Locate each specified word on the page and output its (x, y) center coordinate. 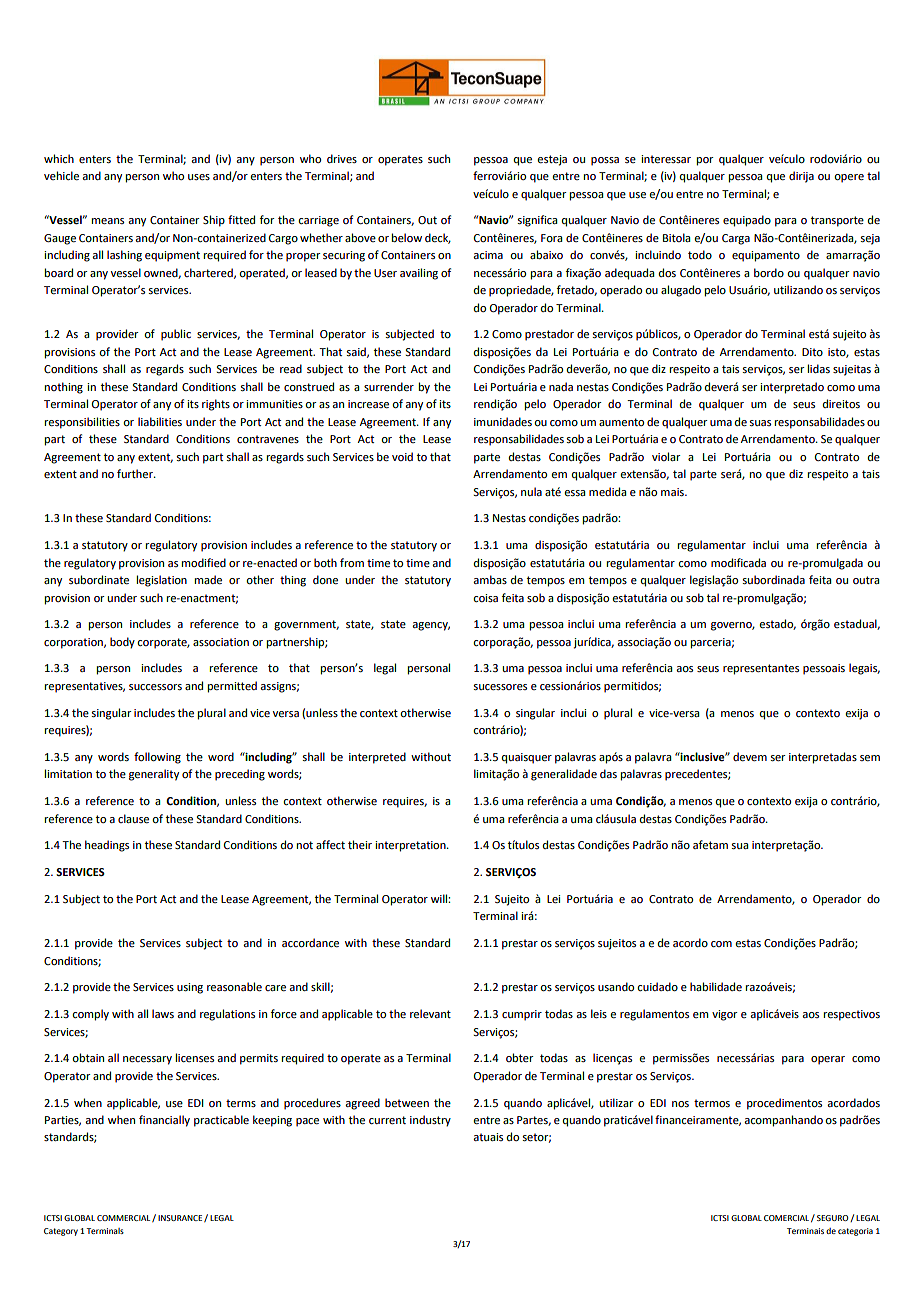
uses (199, 177)
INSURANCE (181, 1218)
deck (438, 238)
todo (700, 254)
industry (430, 1121)
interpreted (377, 758)
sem (870, 758)
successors (155, 687)
